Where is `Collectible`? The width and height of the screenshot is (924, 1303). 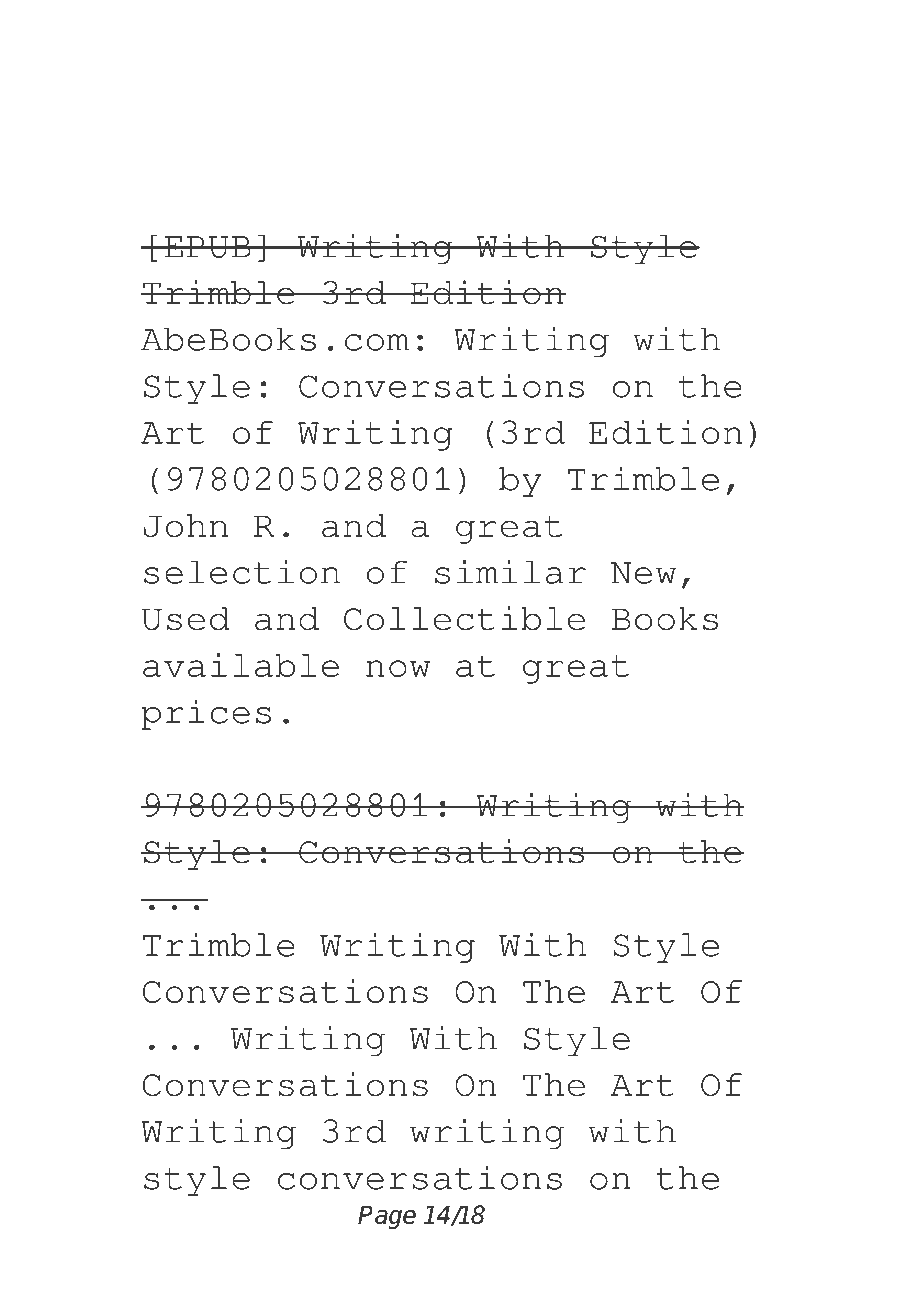
Collectible is located at coordinates (464, 618).
